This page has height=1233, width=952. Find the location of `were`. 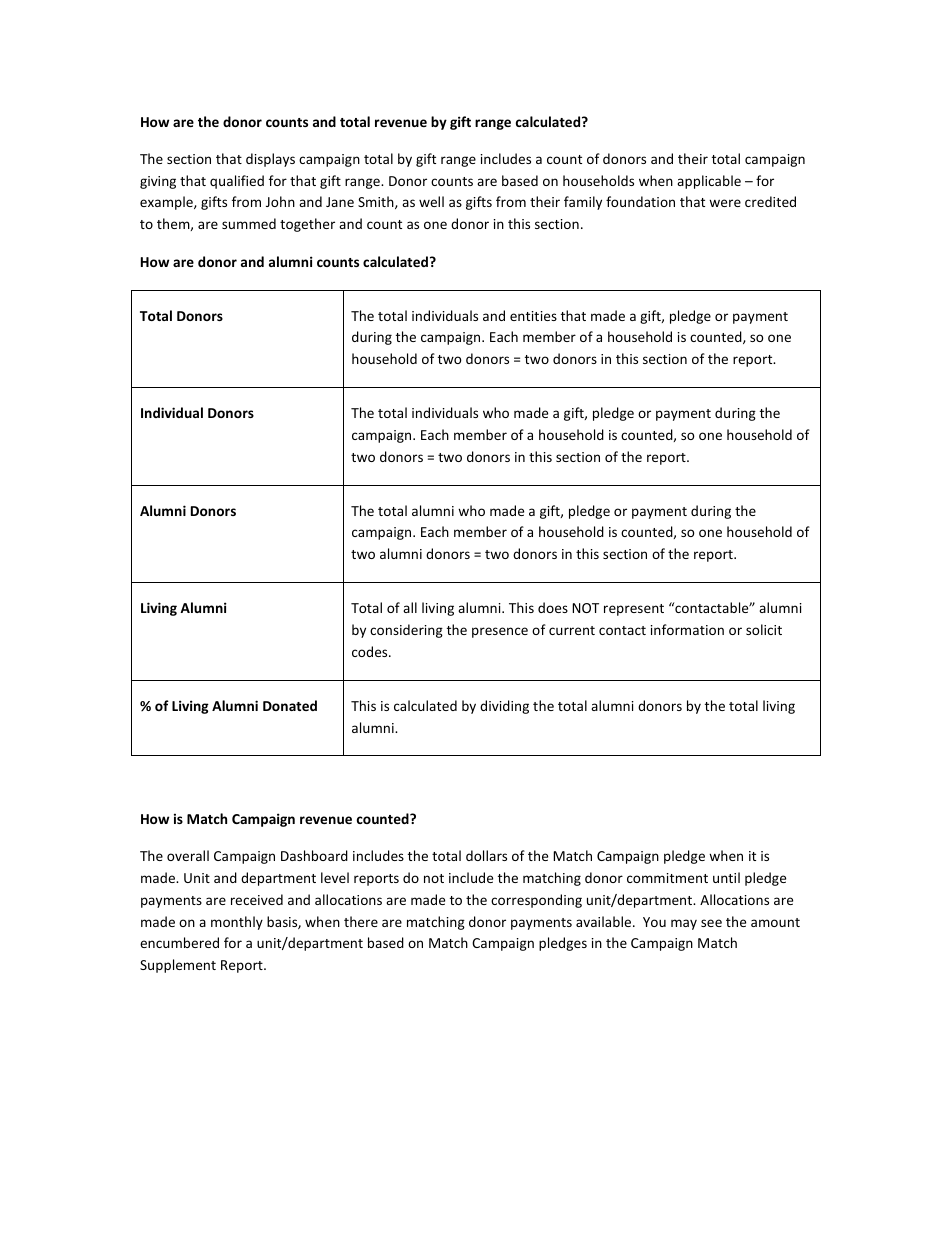

were is located at coordinates (725, 203).
